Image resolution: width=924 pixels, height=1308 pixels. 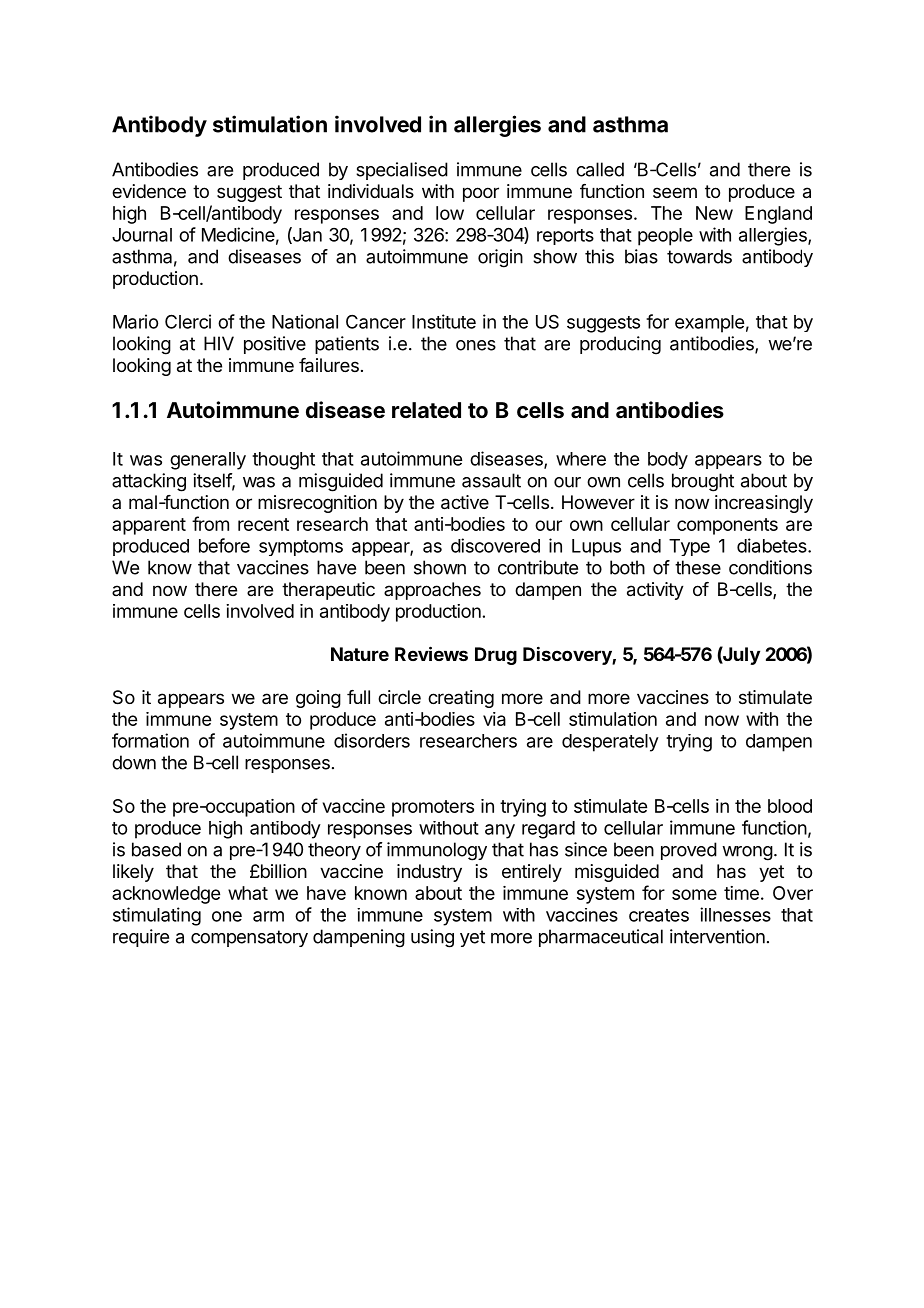 I want to click on using, so click(x=432, y=938).
